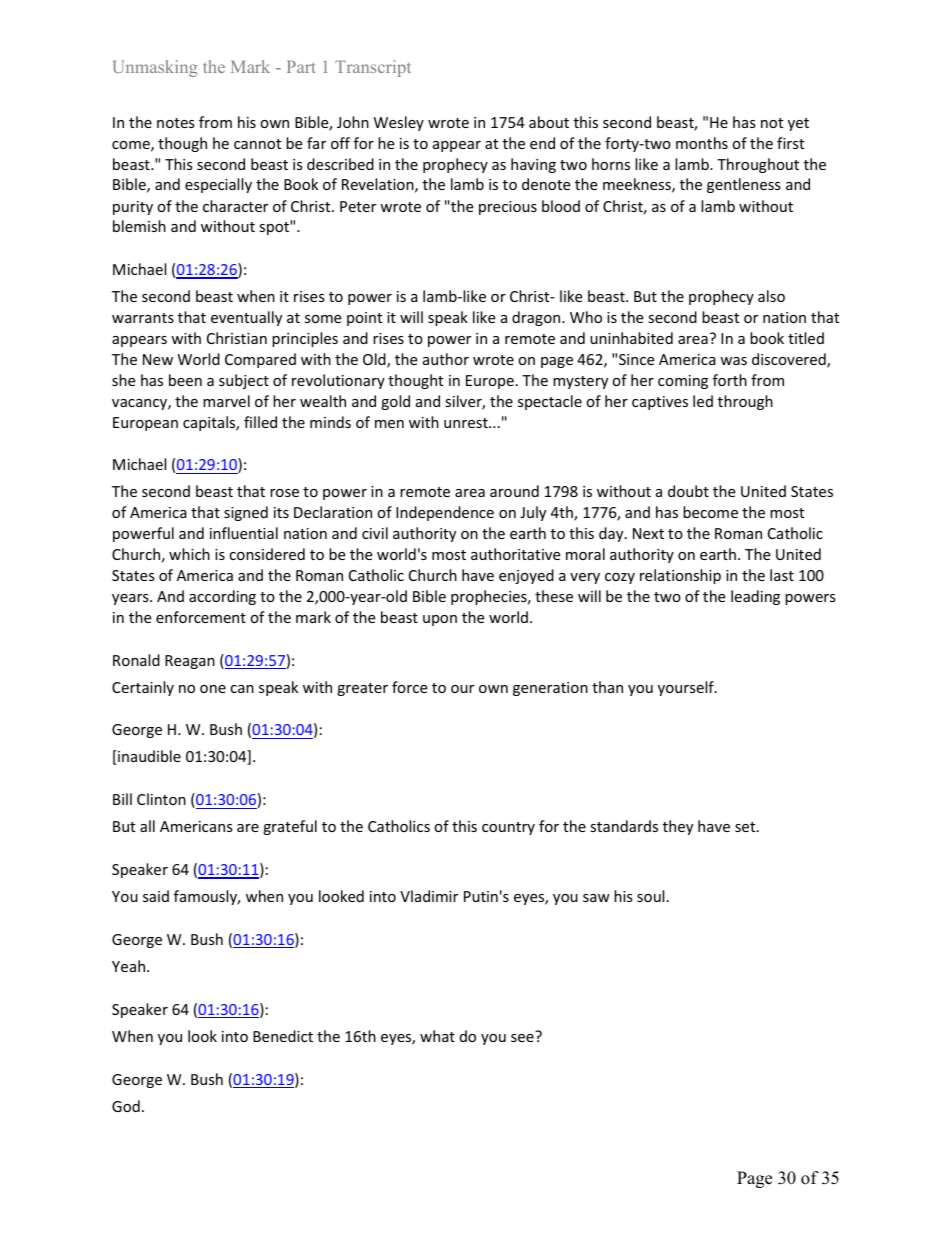 The width and height of the page is (952, 1233). I want to click on notes, so click(176, 123).
